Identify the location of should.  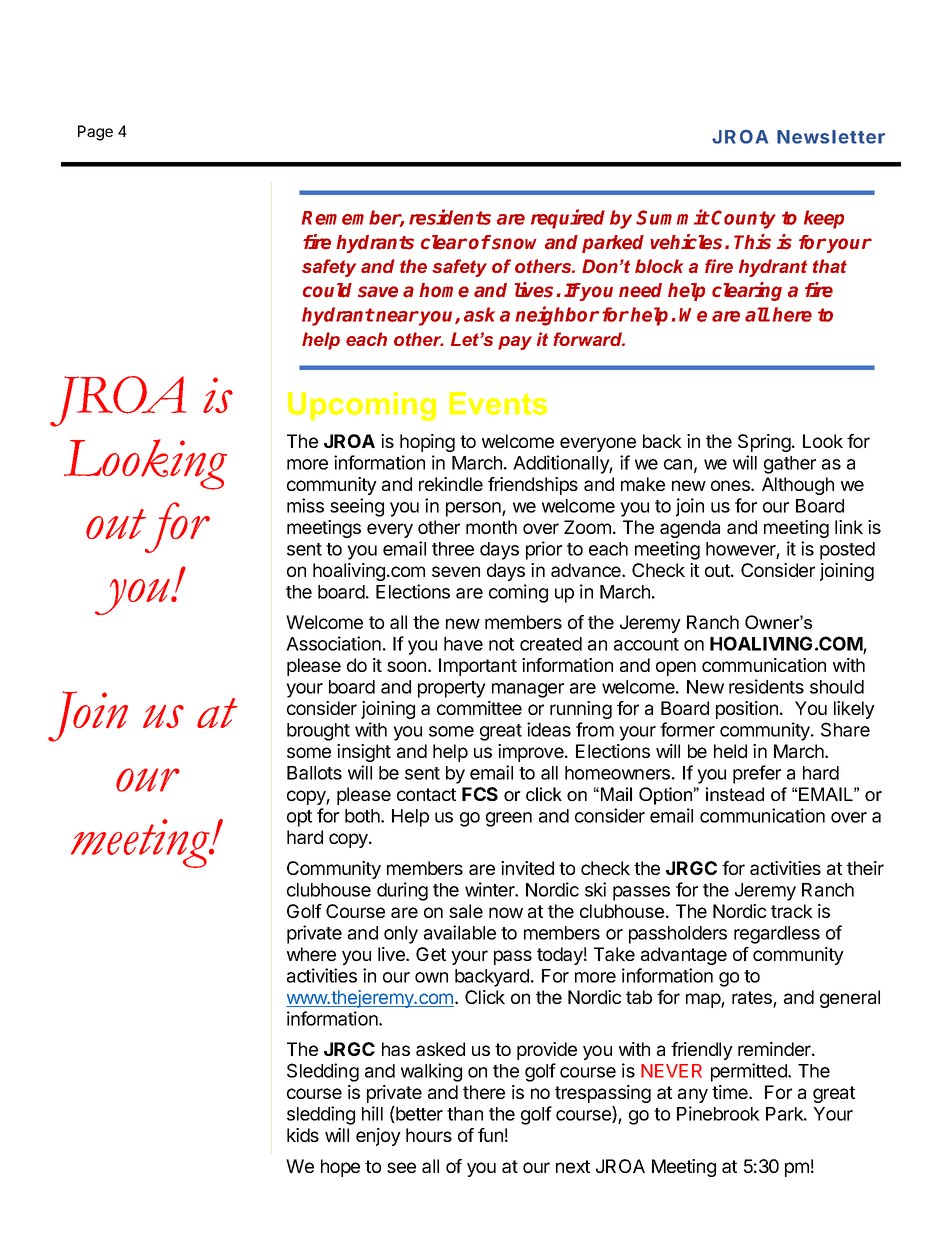
(837, 687).
